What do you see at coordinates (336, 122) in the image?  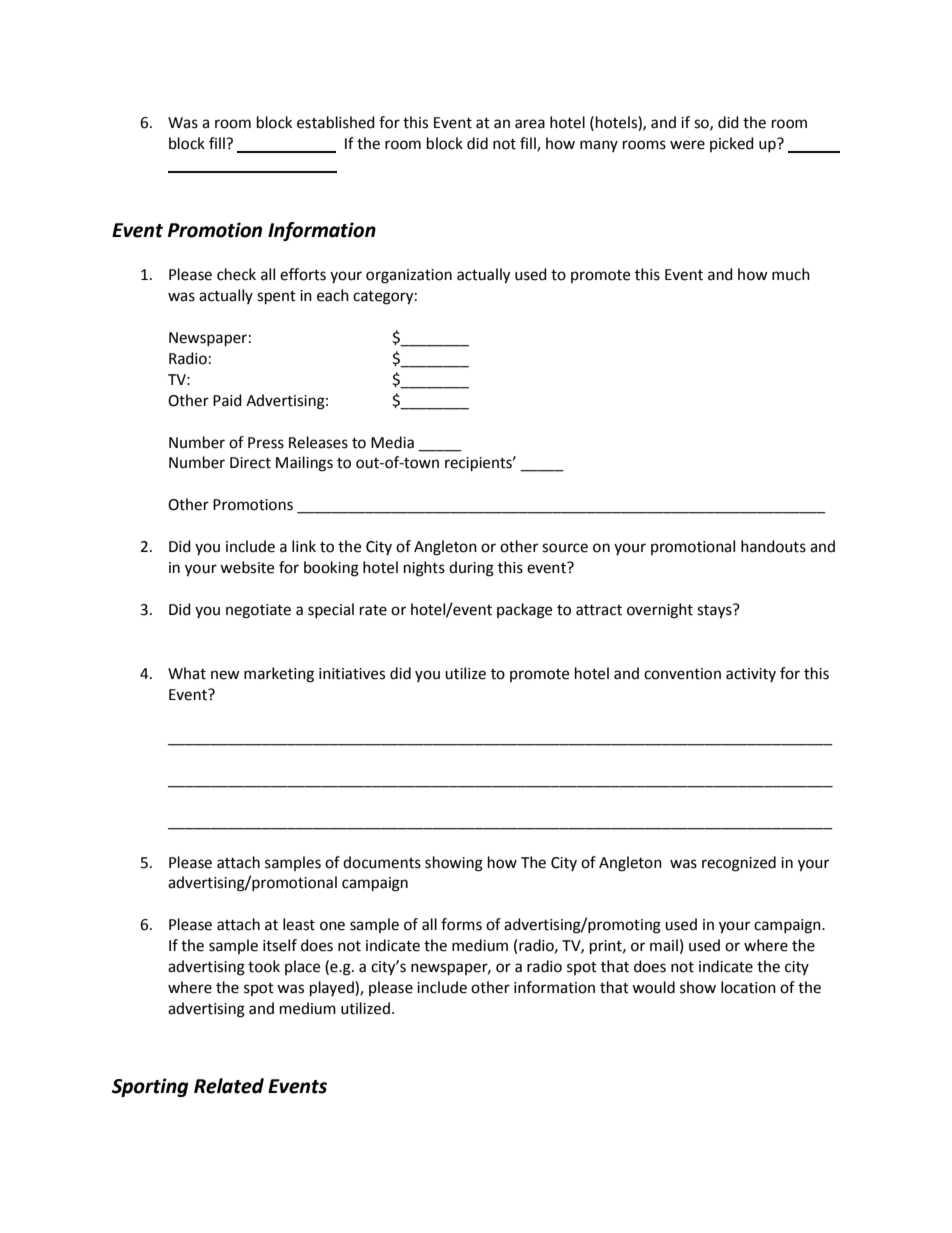 I see `established` at bounding box center [336, 122].
